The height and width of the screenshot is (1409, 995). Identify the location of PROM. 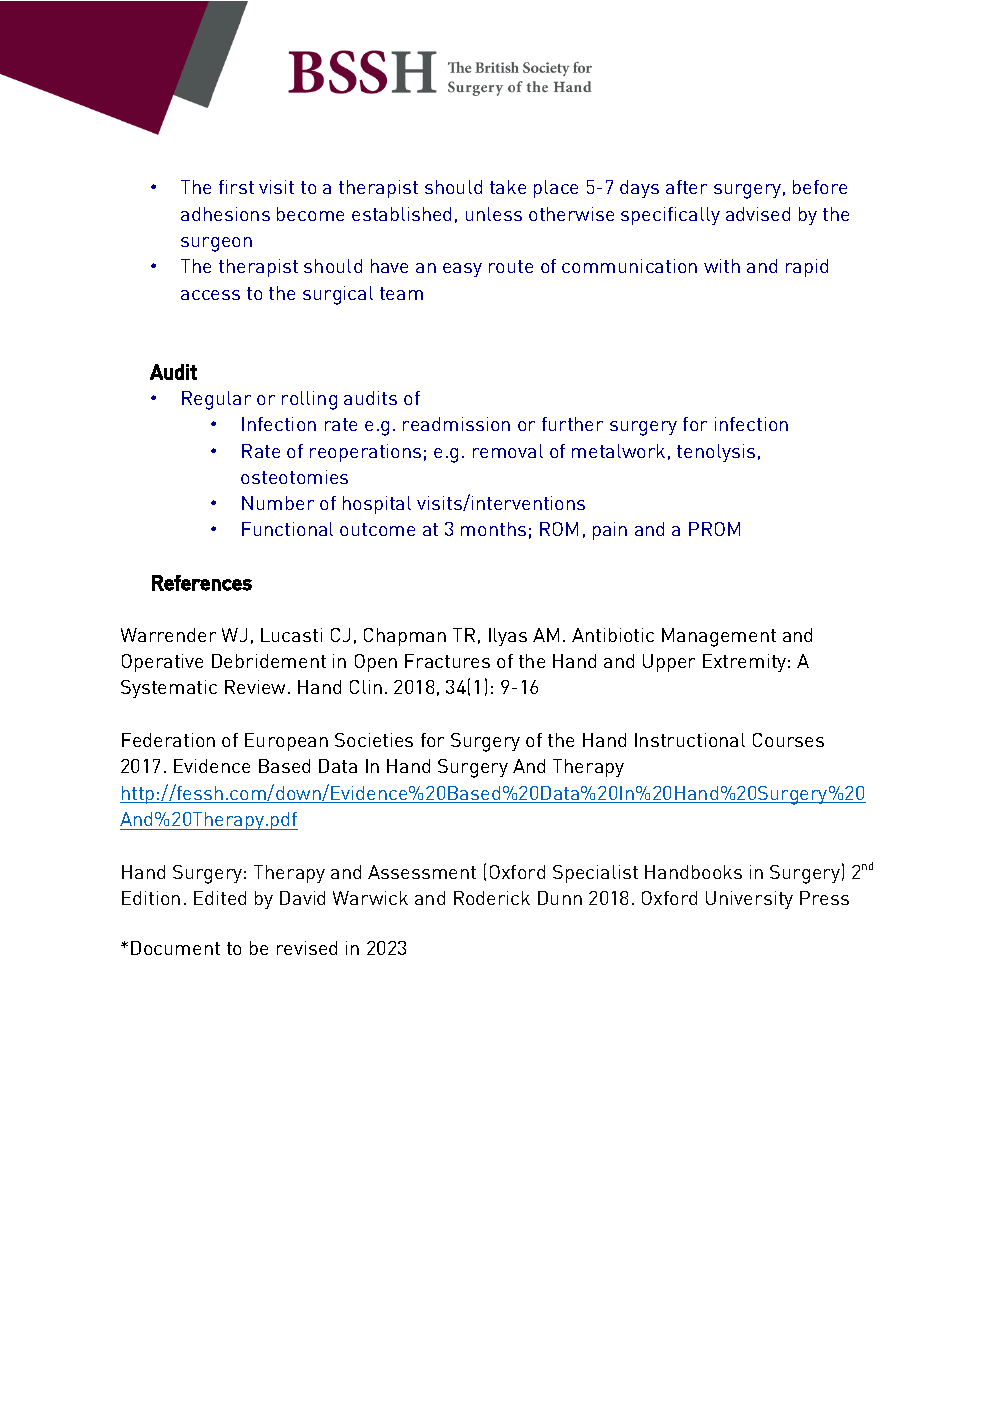
(714, 529).
